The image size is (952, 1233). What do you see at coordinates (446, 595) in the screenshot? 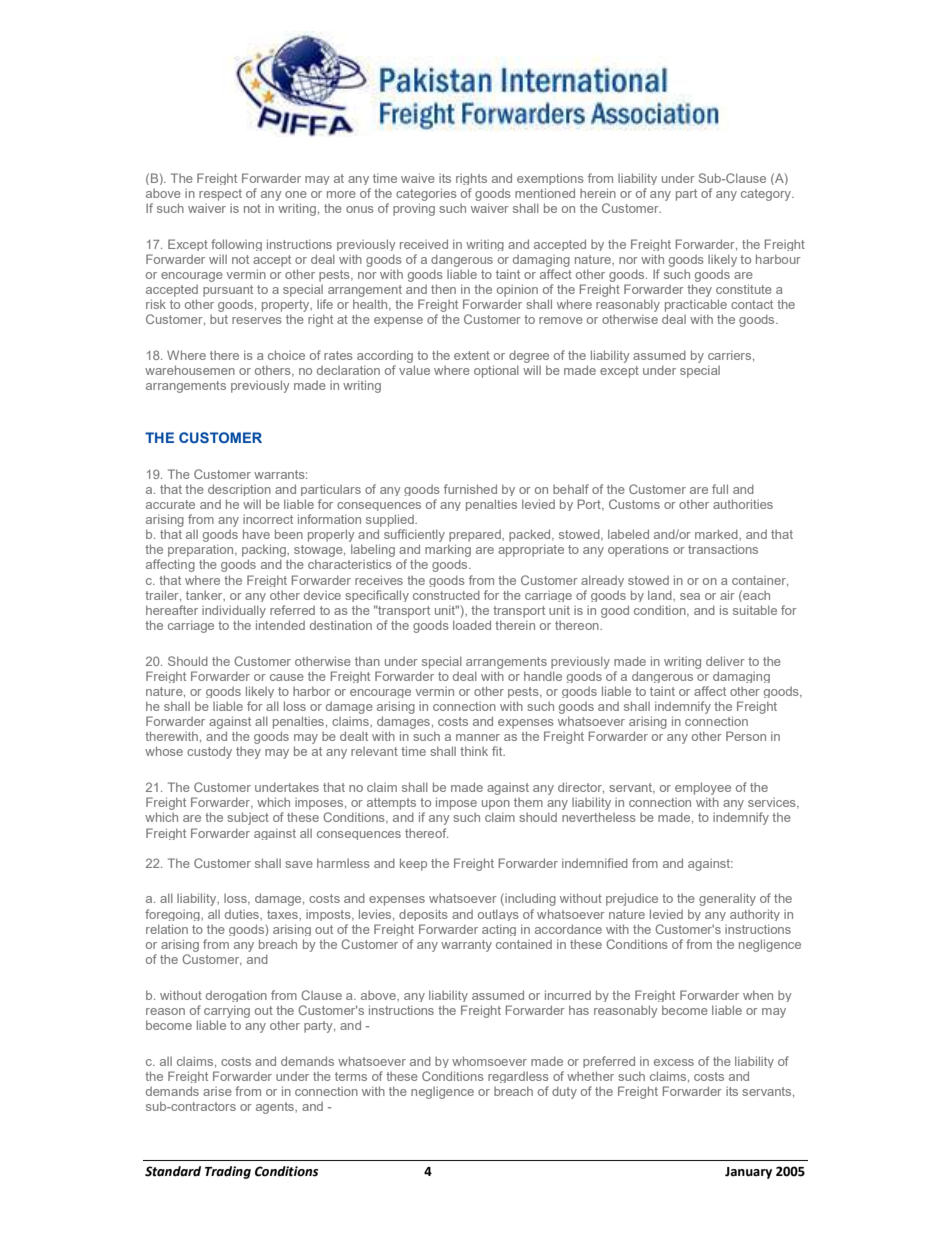
I see `constructed` at bounding box center [446, 595].
